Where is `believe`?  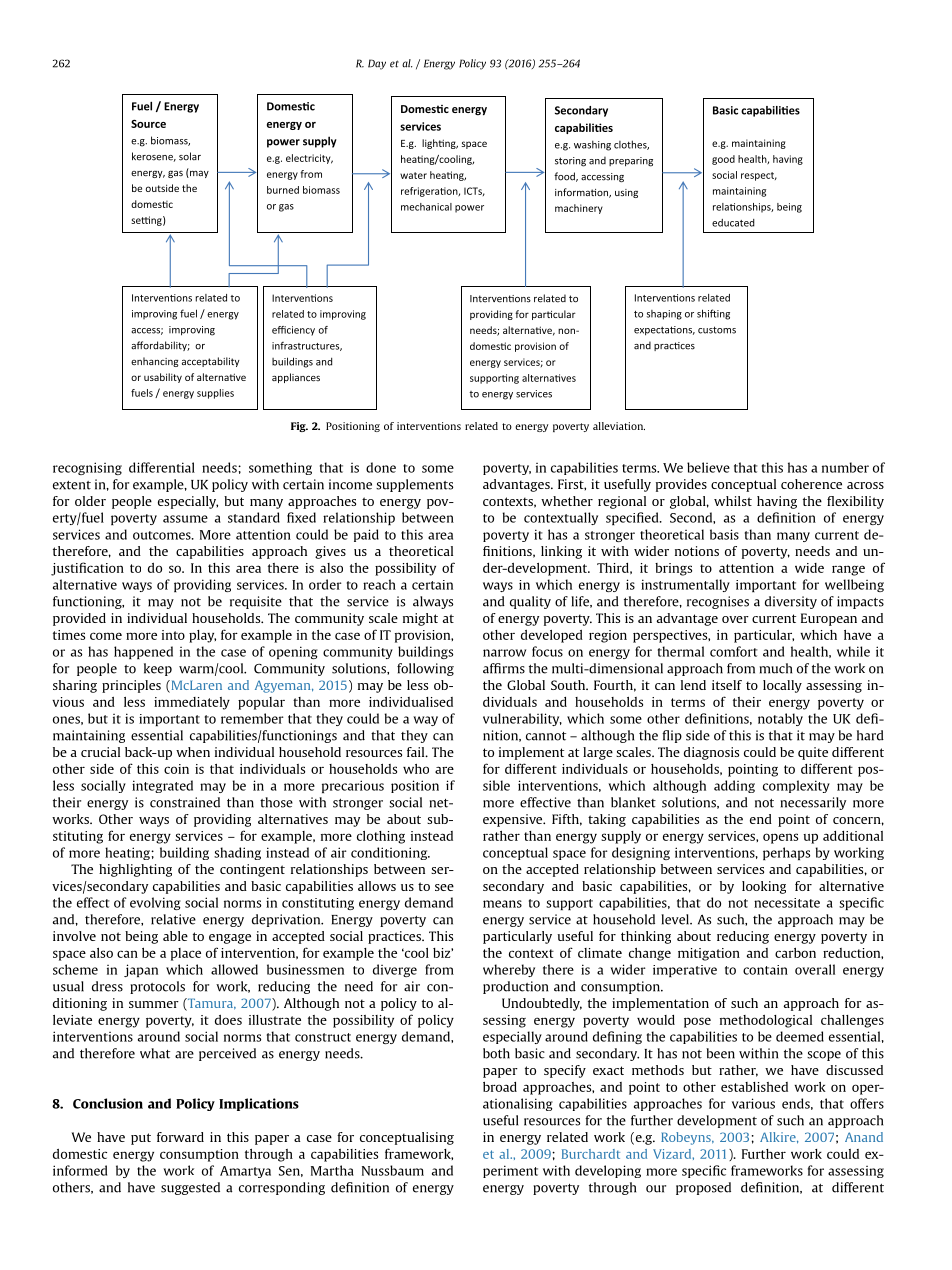
believe is located at coordinates (708, 467).
